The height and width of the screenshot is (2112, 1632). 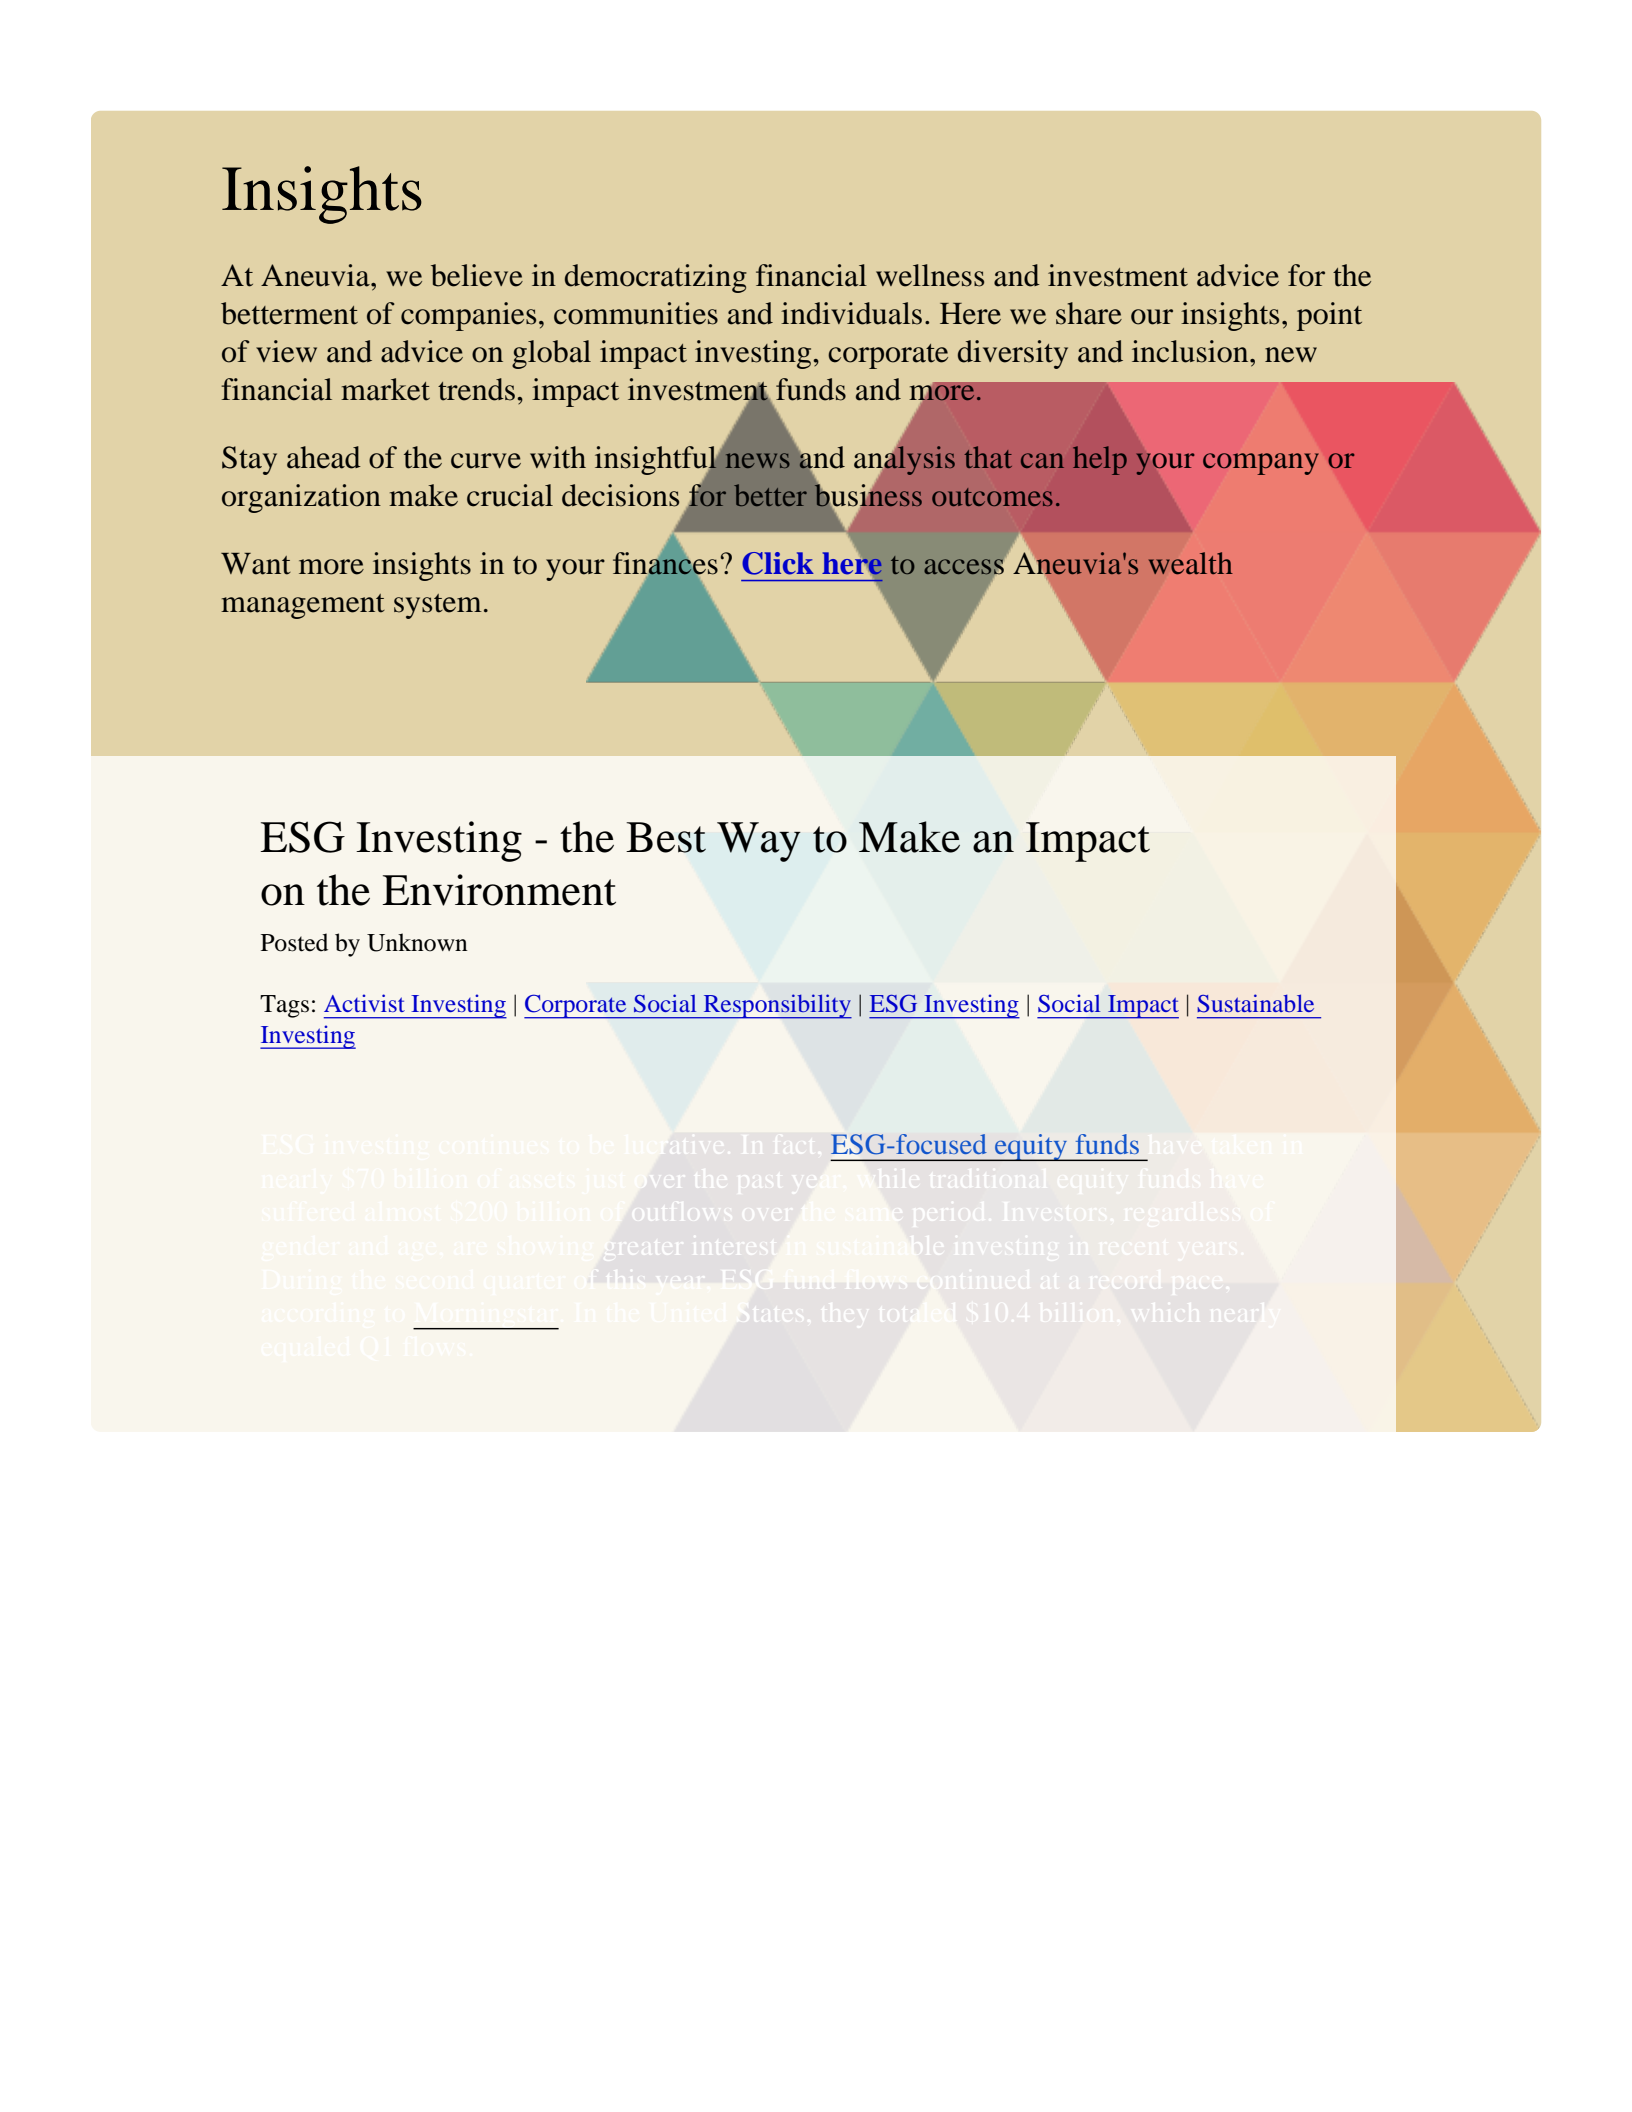 What do you see at coordinates (468, 316) in the screenshot?
I see `companies` at bounding box center [468, 316].
